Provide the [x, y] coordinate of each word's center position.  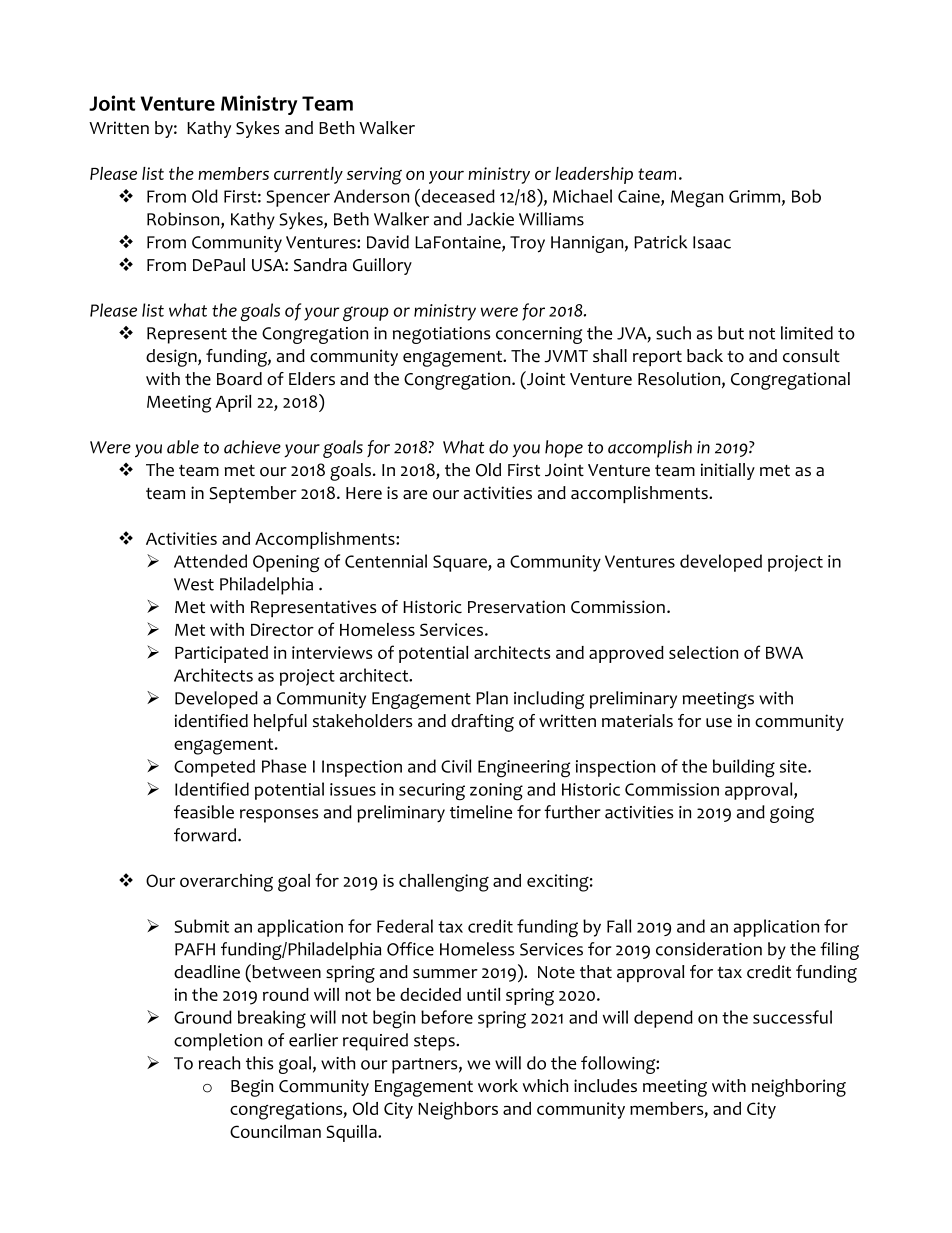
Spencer [298, 198]
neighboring [799, 1088]
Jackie [490, 219]
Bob [806, 196]
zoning [496, 792]
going [792, 814]
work [498, 1086]
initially [728, 471]
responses [279, 816]
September [253, 494]
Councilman [275, 1131]
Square [461, 563]
